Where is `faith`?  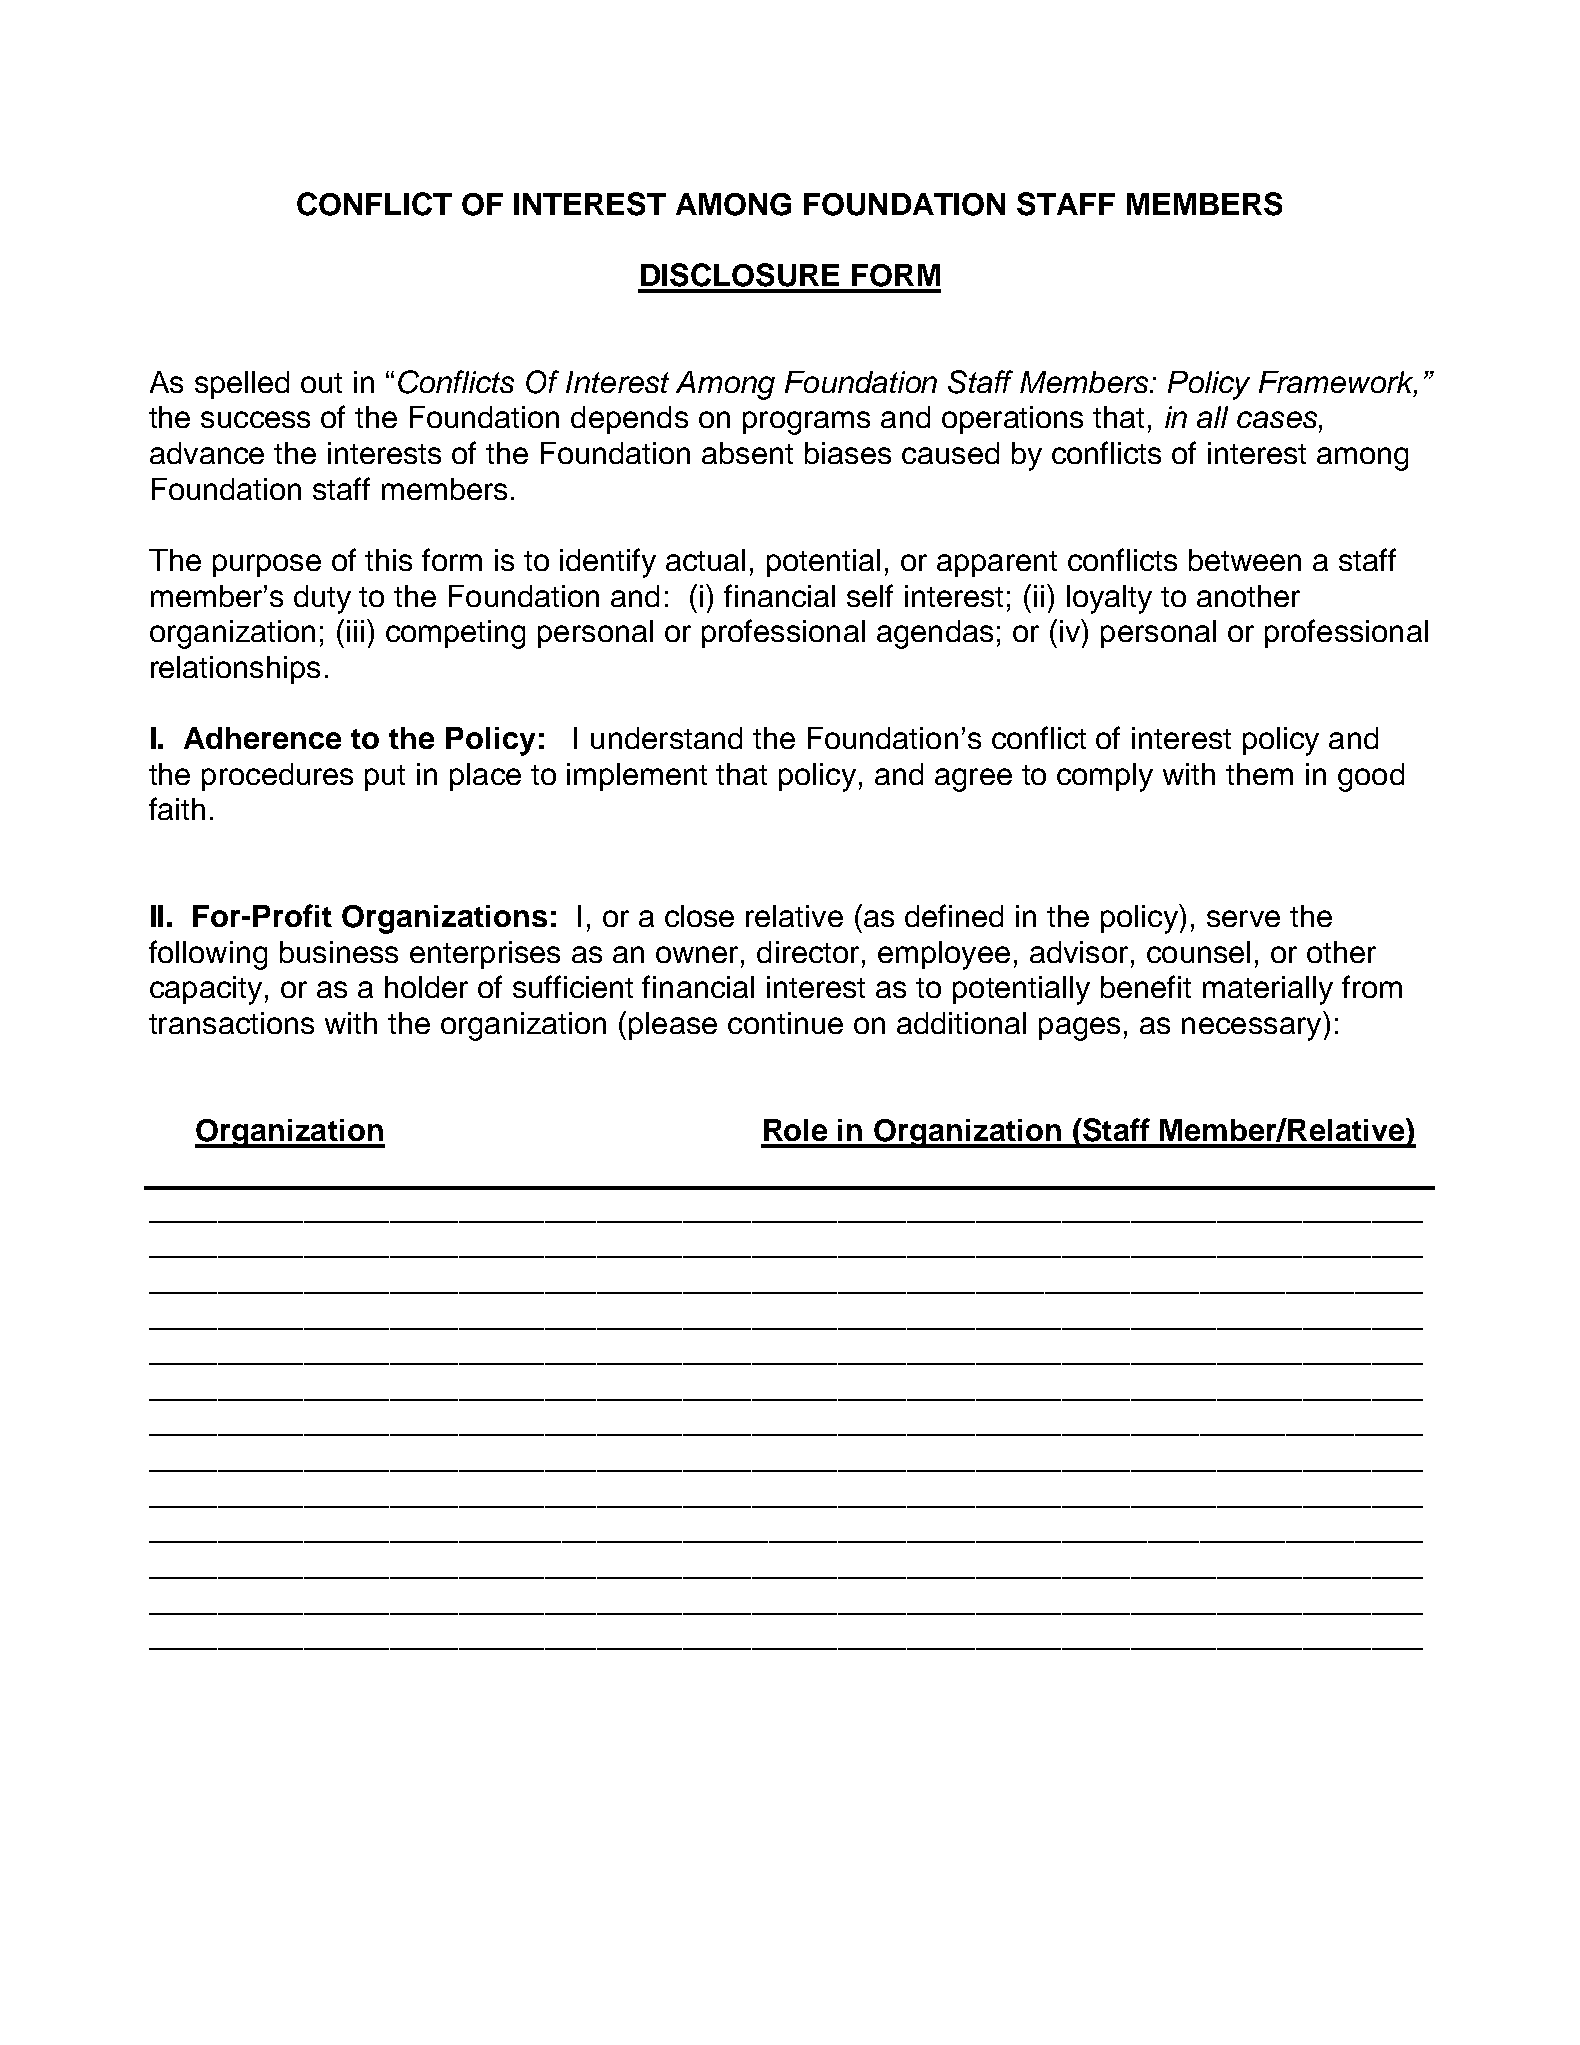 faith is located at coordinates (177, 808).
